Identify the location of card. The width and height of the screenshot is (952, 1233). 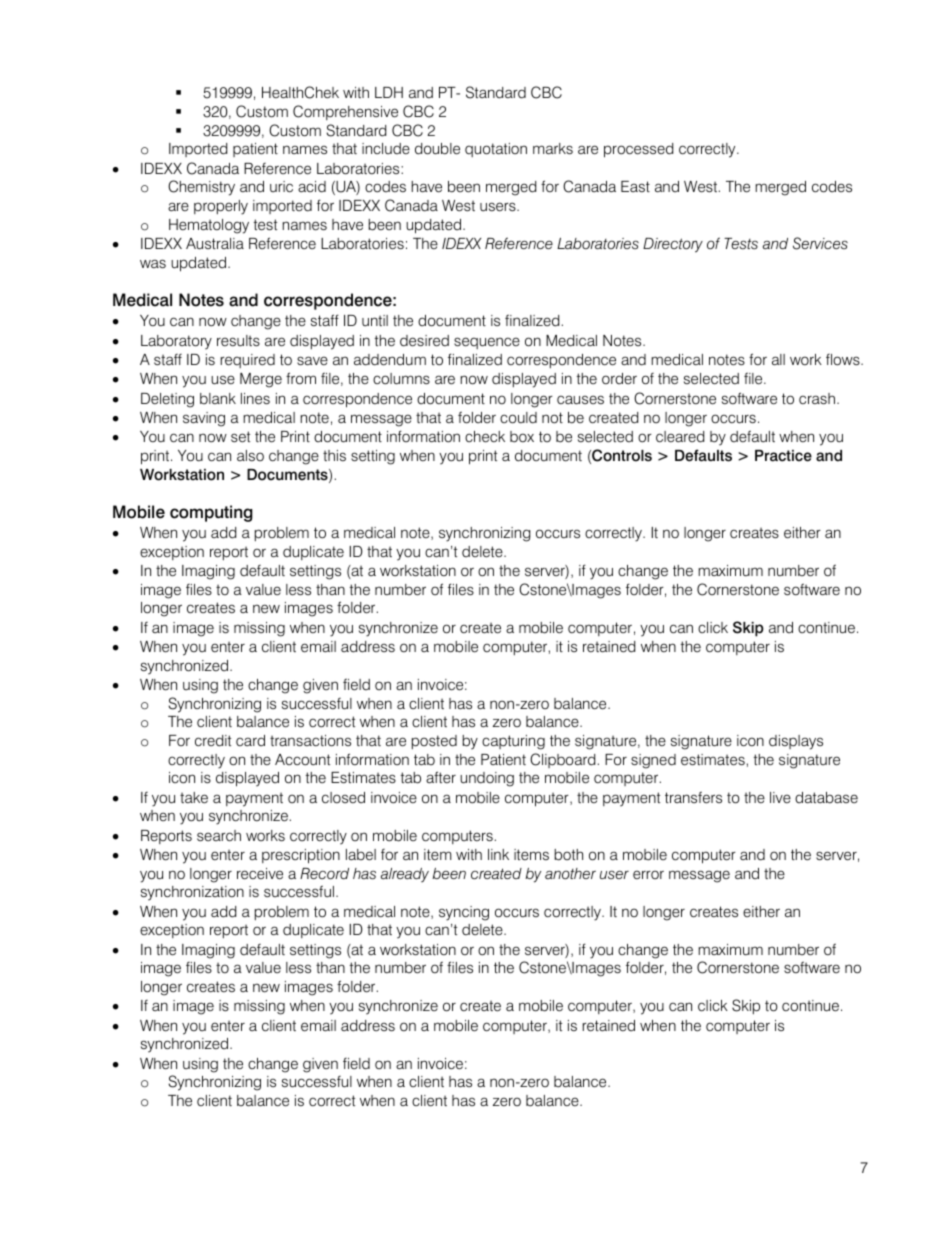
(250, 741).
